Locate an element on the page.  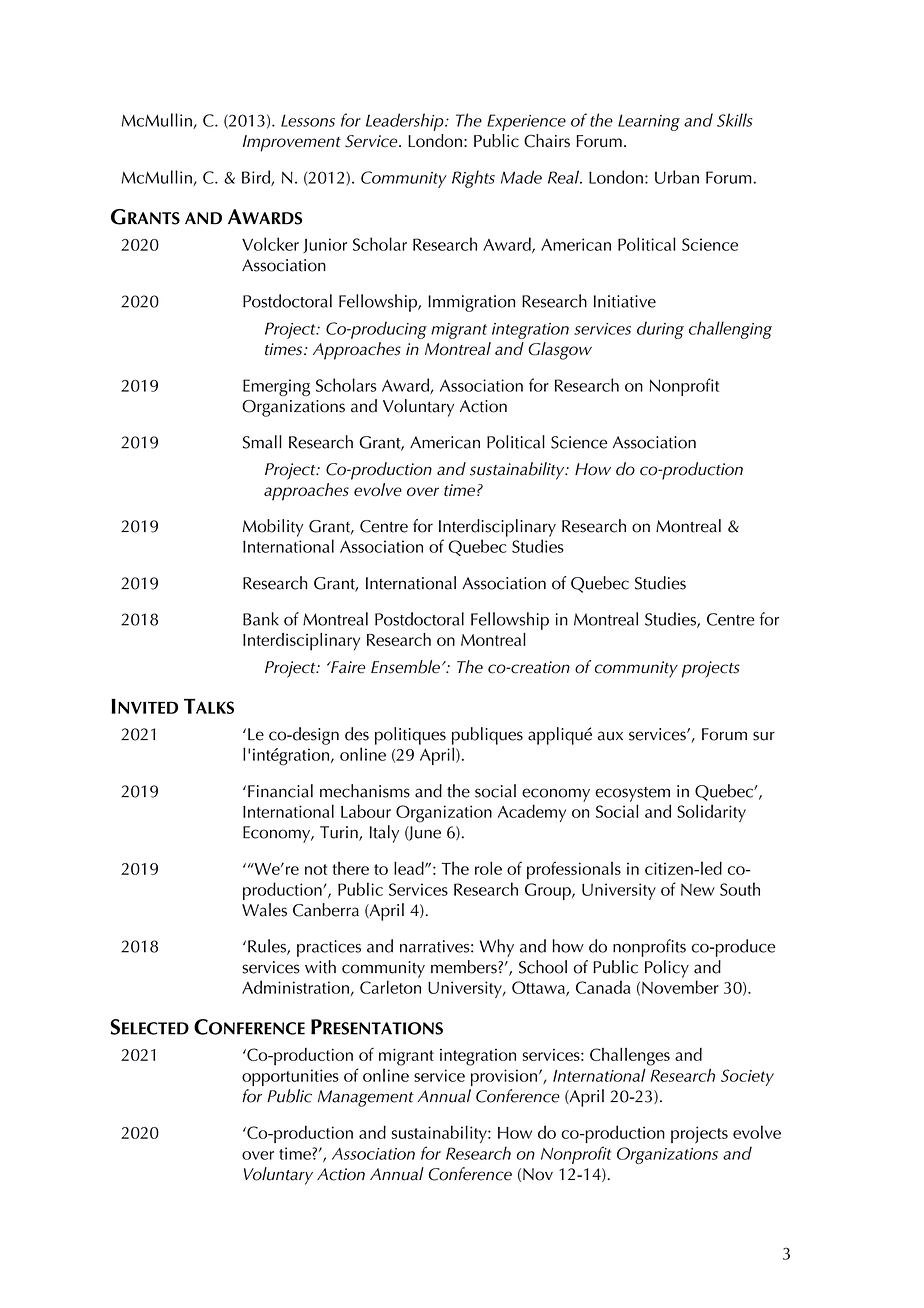
Made is located at coordinates (521, 177).
